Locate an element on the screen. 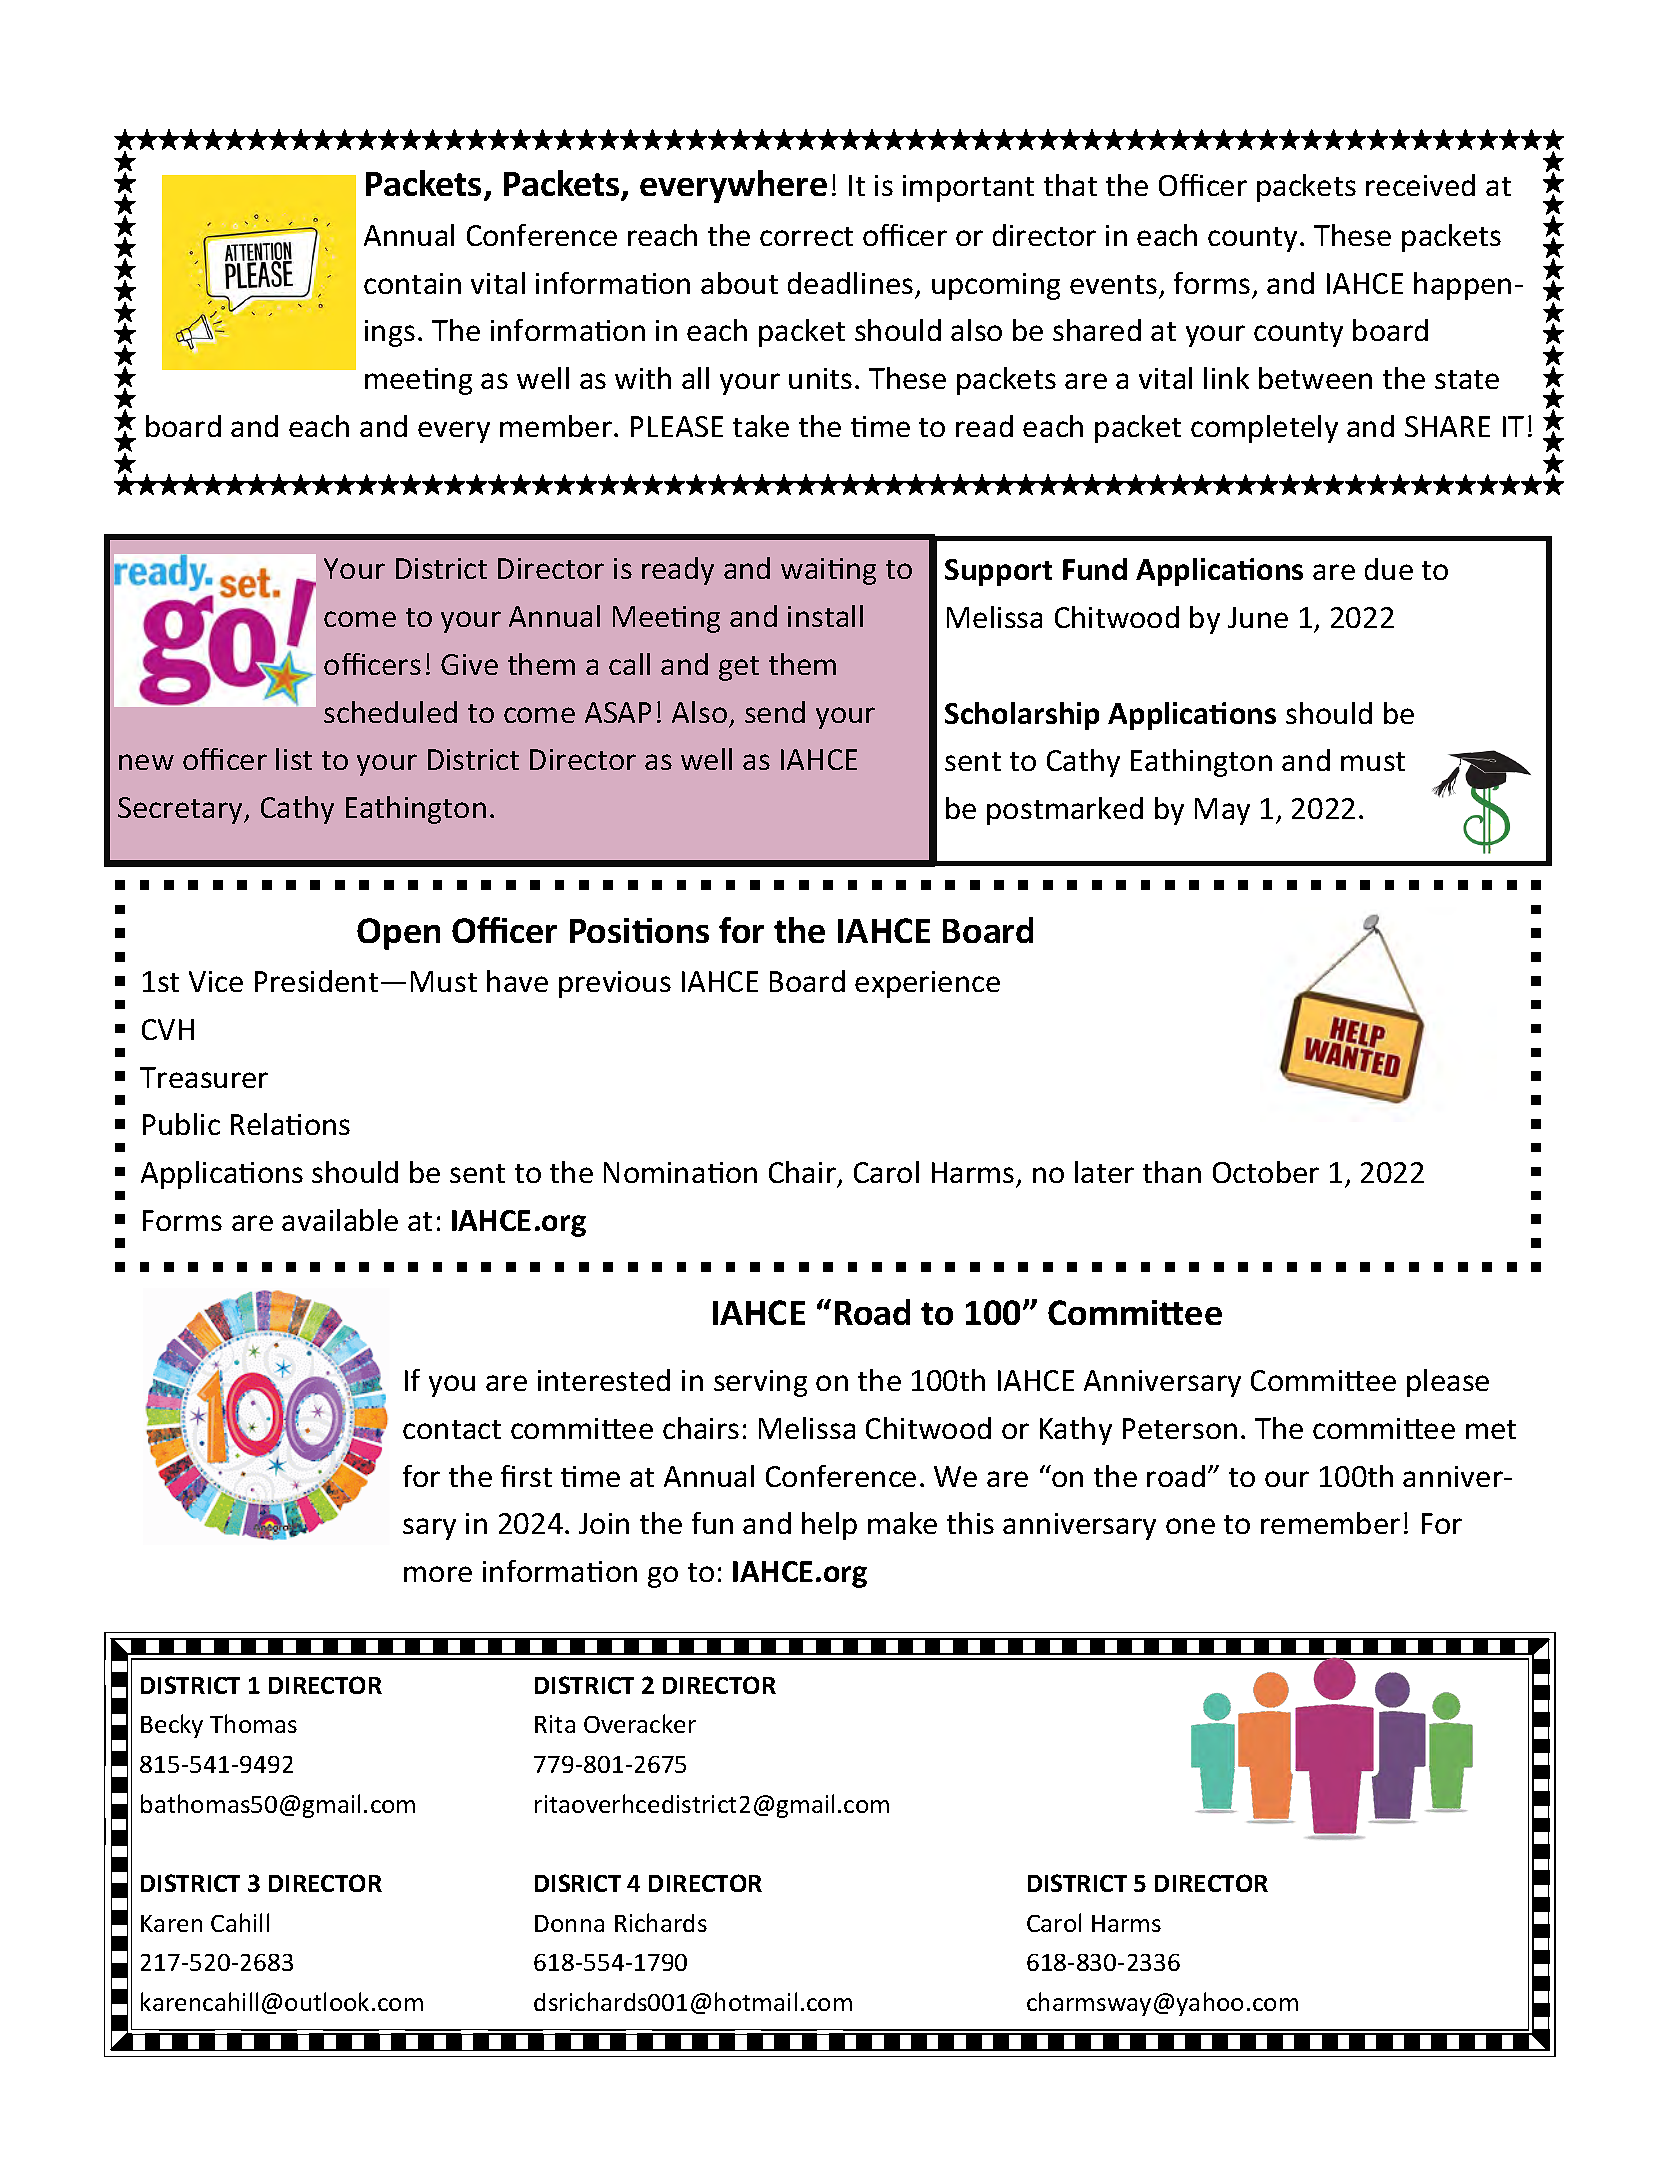 The image size is (1674, 2166). one is located at coordinates (1190, 1526).
